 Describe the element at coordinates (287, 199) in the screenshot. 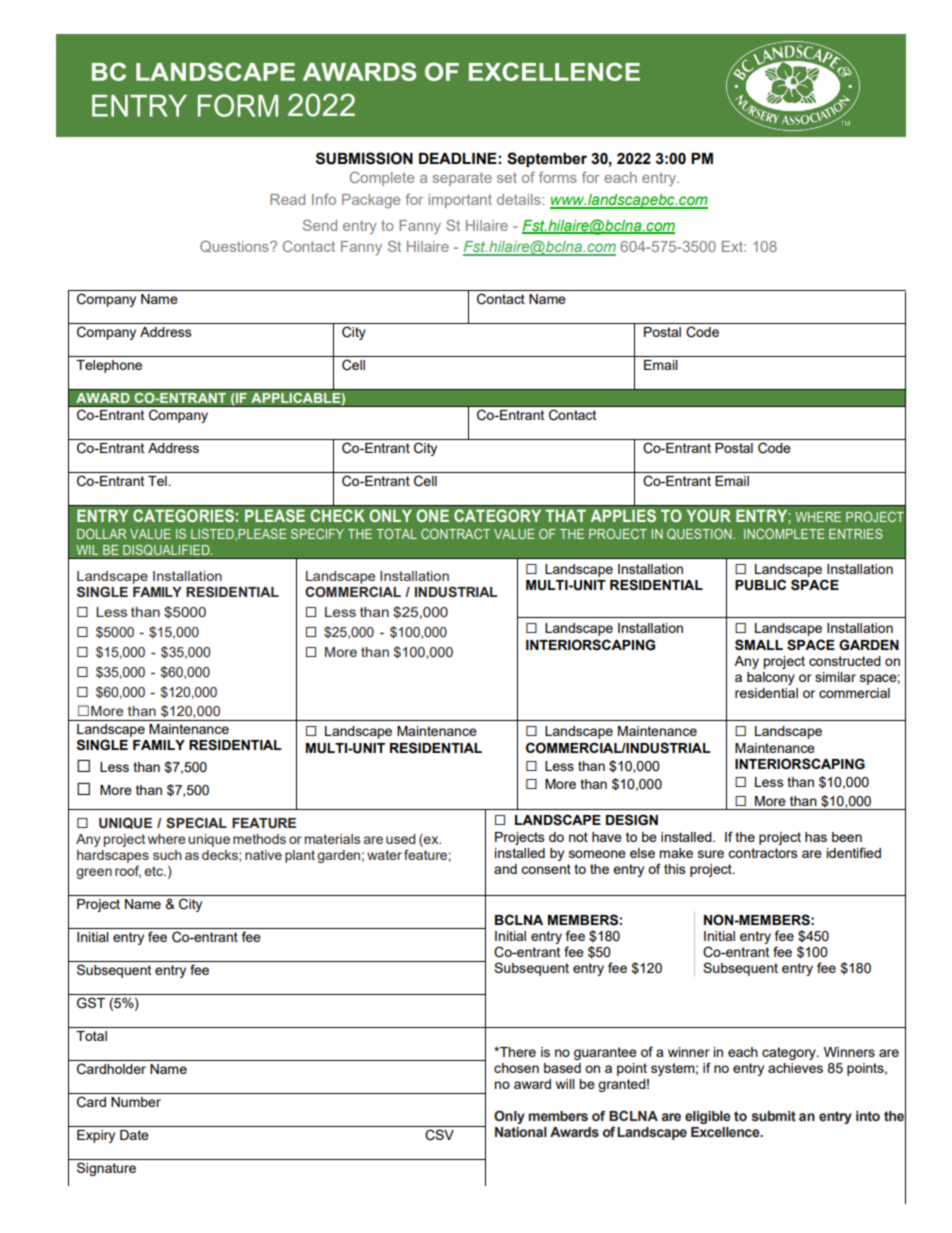

I see `Read` at that location.
